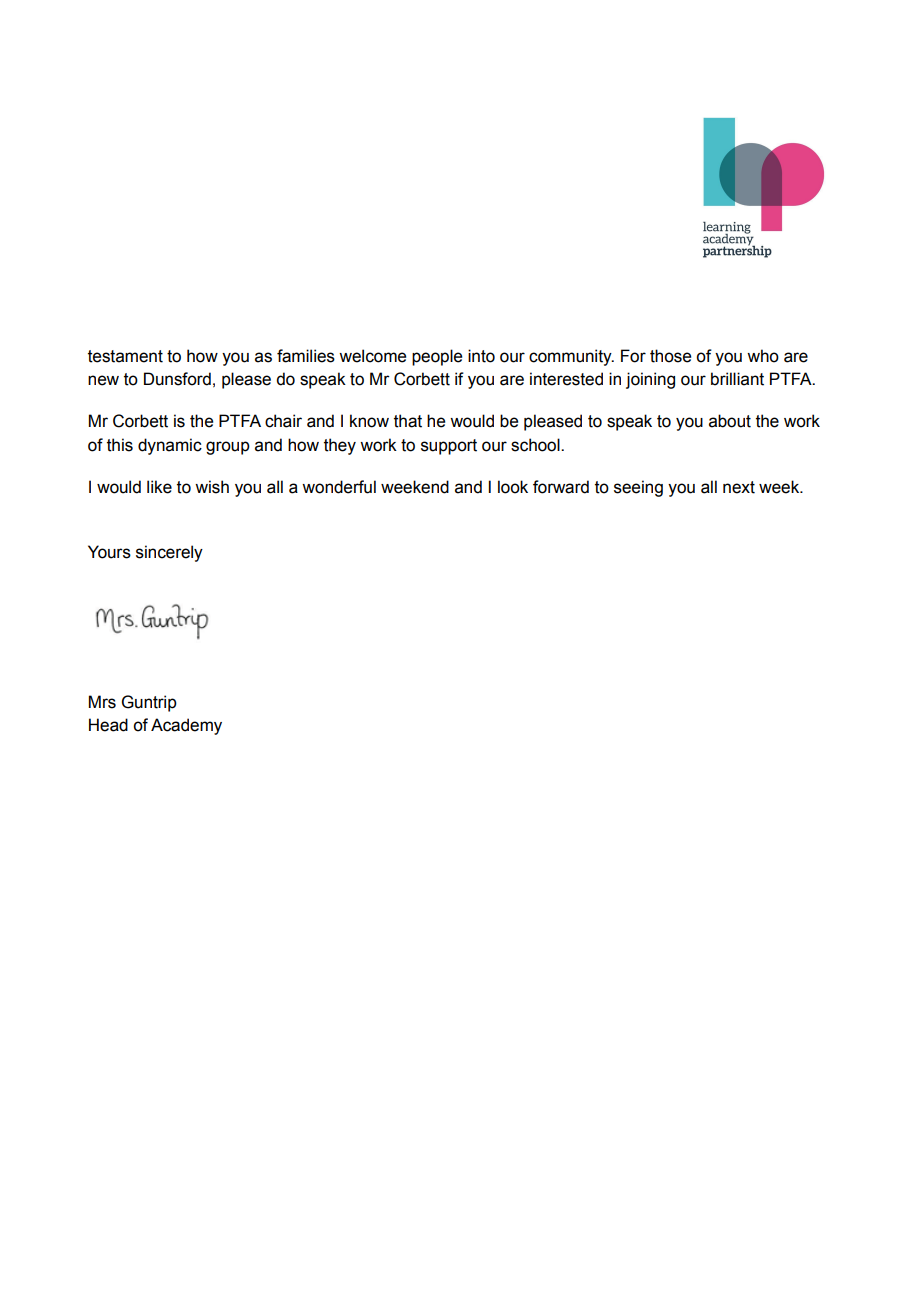  What do you see at coordinates (125, 356) in the image?
I see `testament` at bounding box center [125, 356].
